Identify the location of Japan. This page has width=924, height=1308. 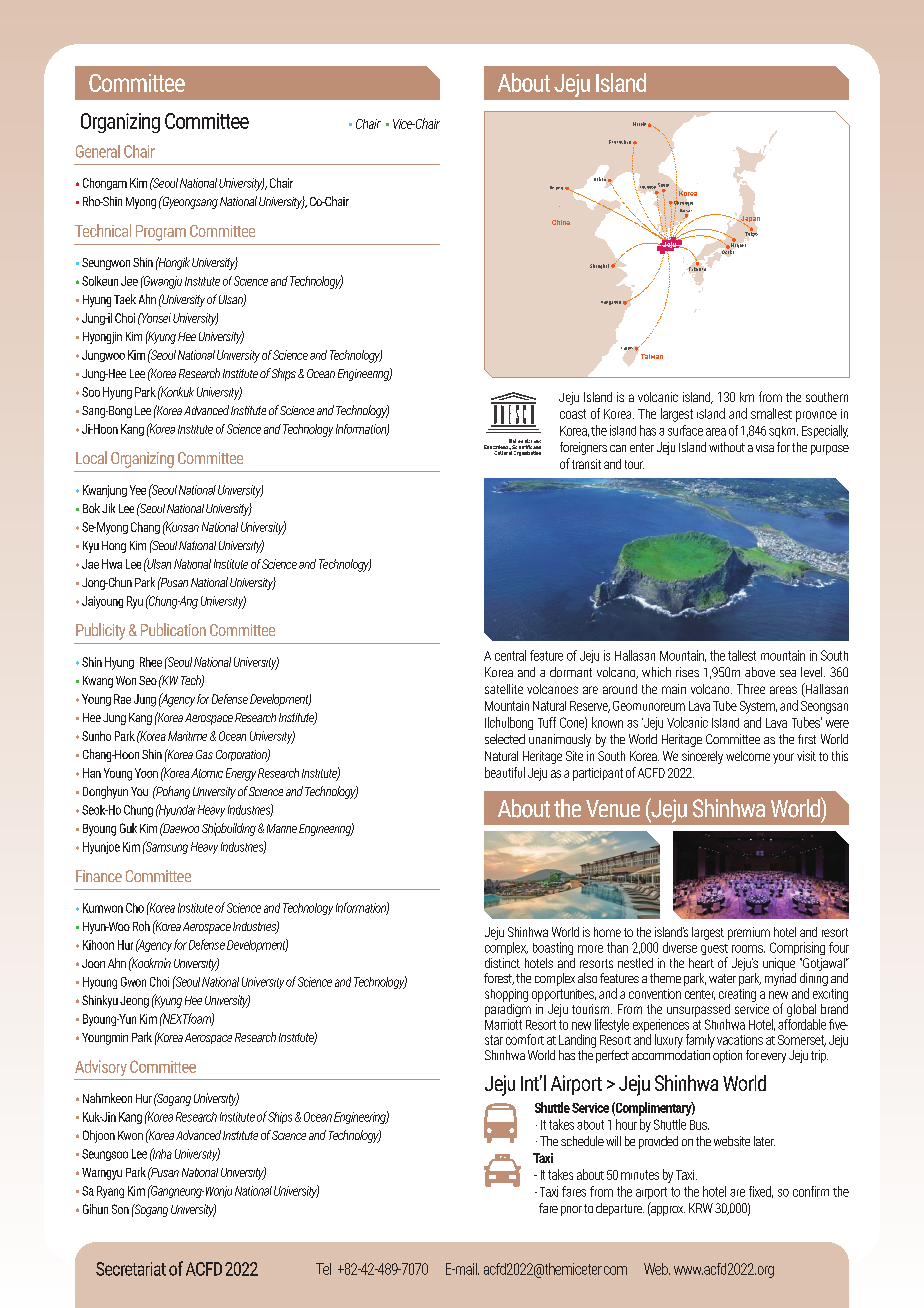
(749, 220).
